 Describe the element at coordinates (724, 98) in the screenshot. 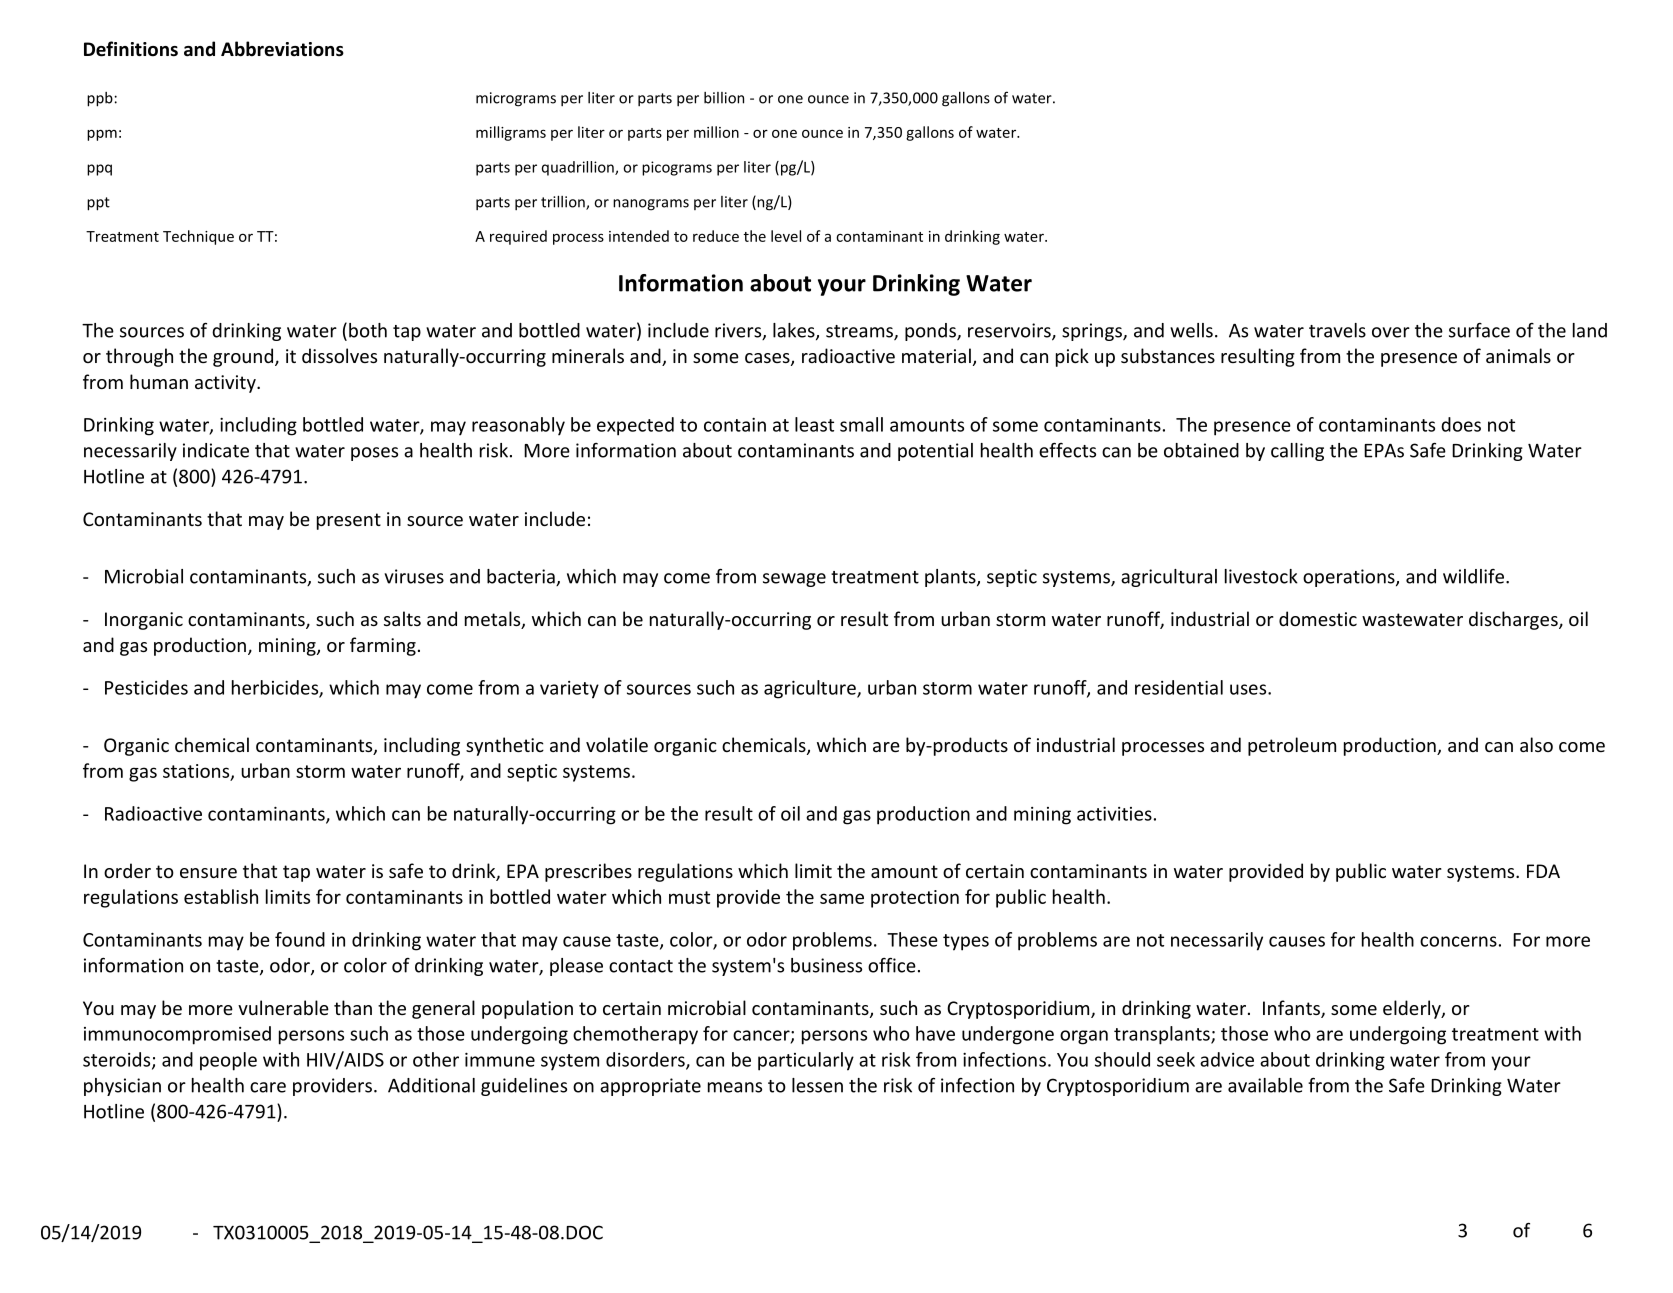

I see `billion` at that location.
